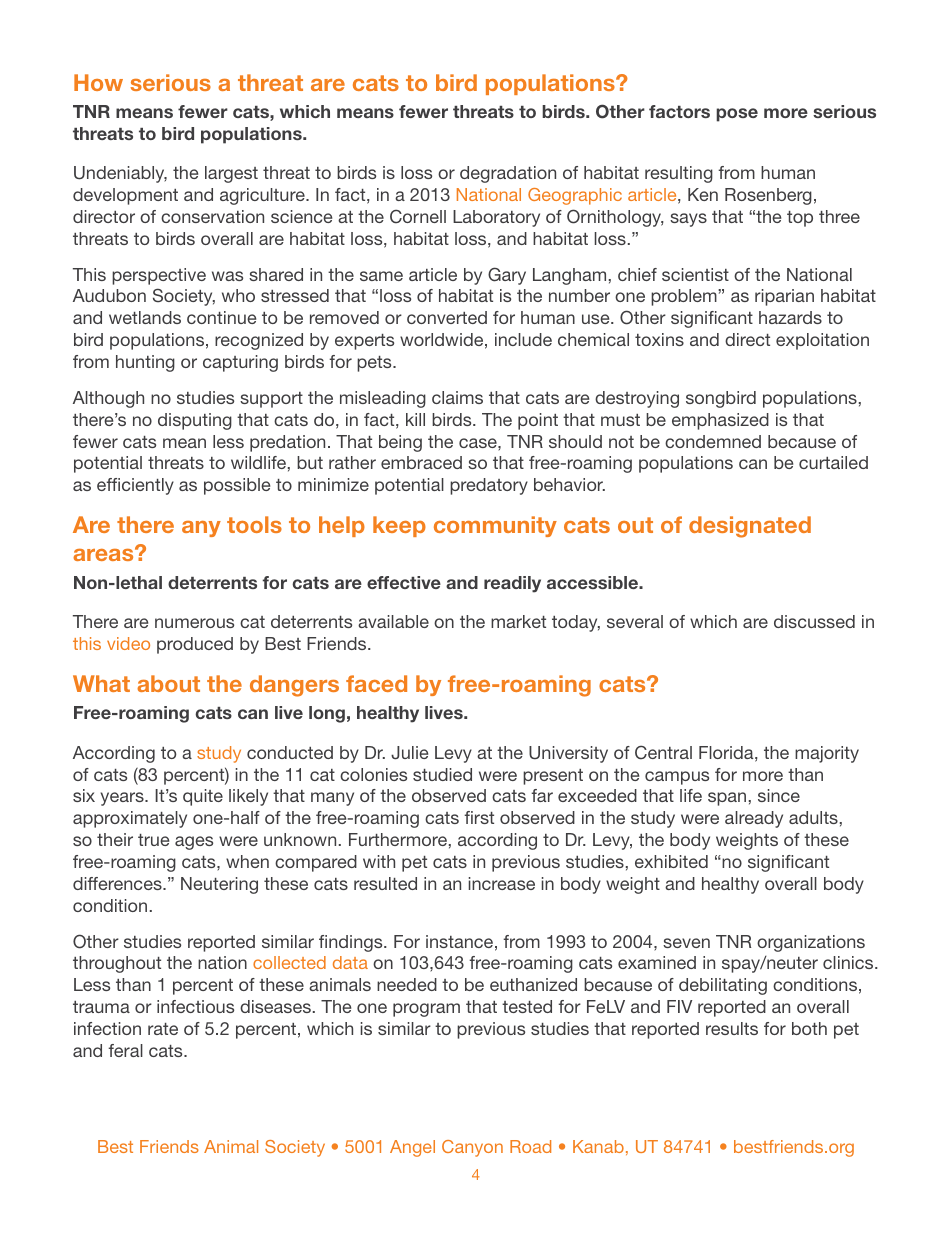 This page has height=1233, width=952. I want to click on condemned, so click(713, 441).
